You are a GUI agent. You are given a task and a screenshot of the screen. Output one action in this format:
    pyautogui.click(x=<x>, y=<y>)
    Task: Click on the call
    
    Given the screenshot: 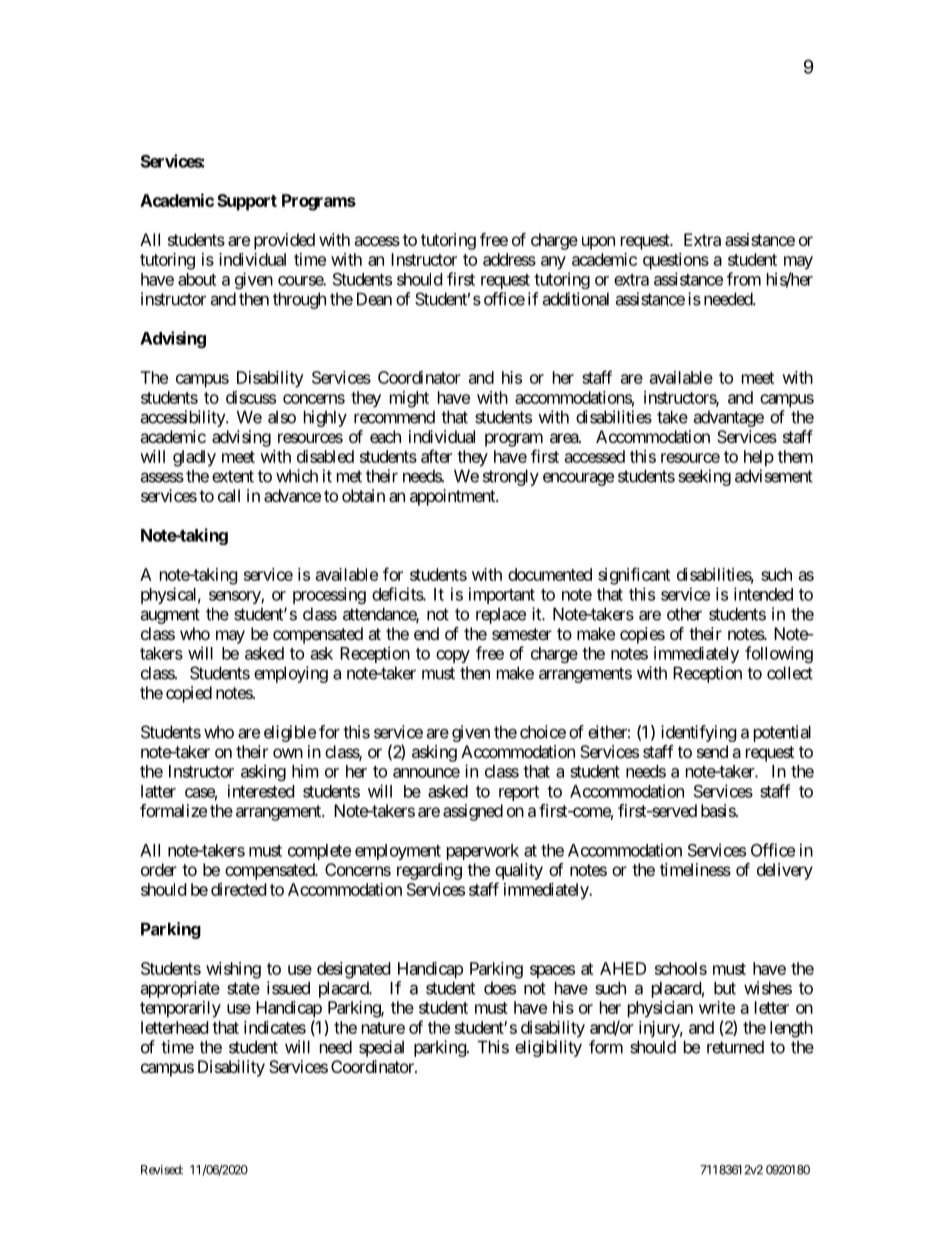 What is the action you would take?
    pyautogui.click(x=229, y=495)
